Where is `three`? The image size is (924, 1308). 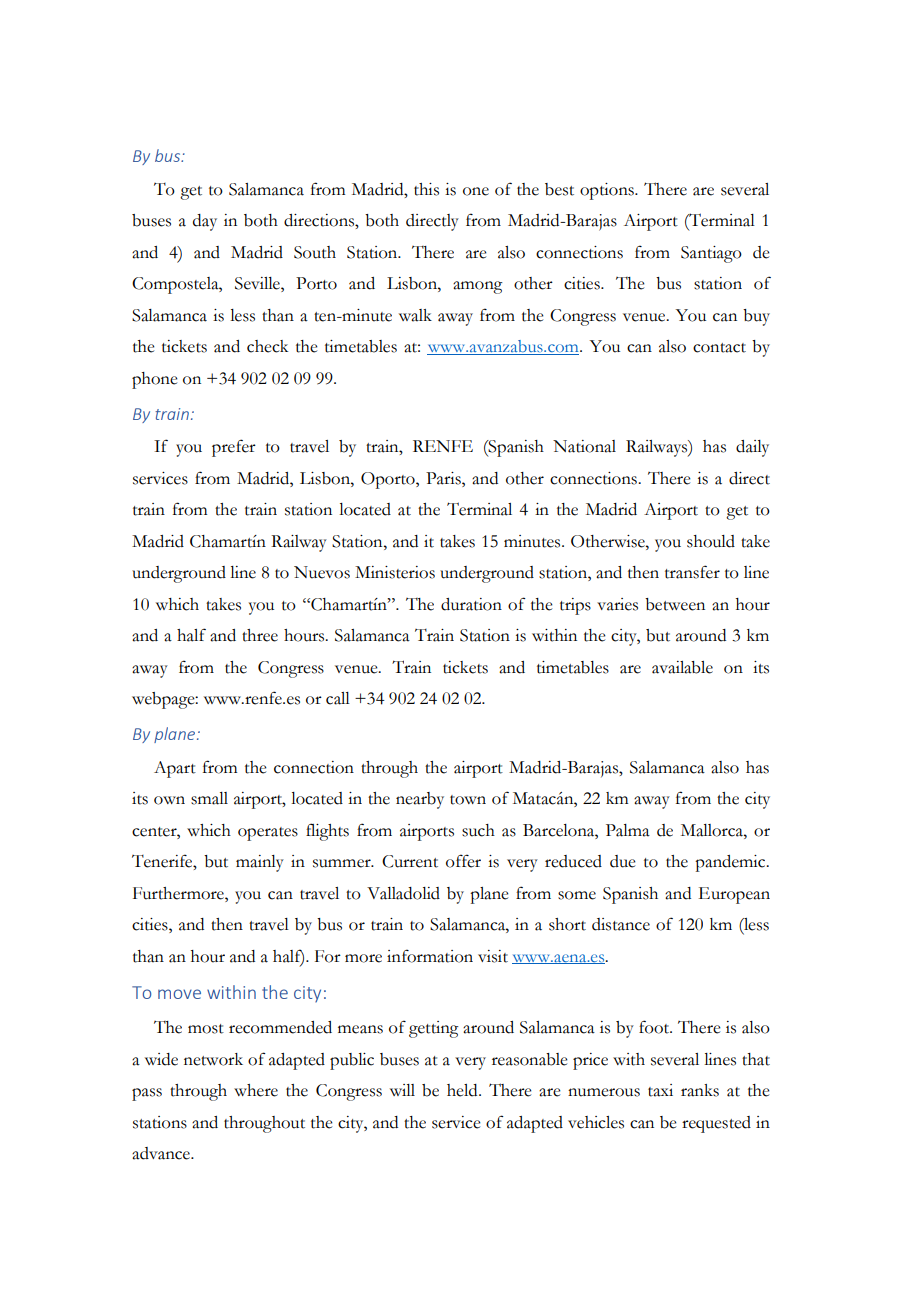 three is located at coordinates (260, 635).
